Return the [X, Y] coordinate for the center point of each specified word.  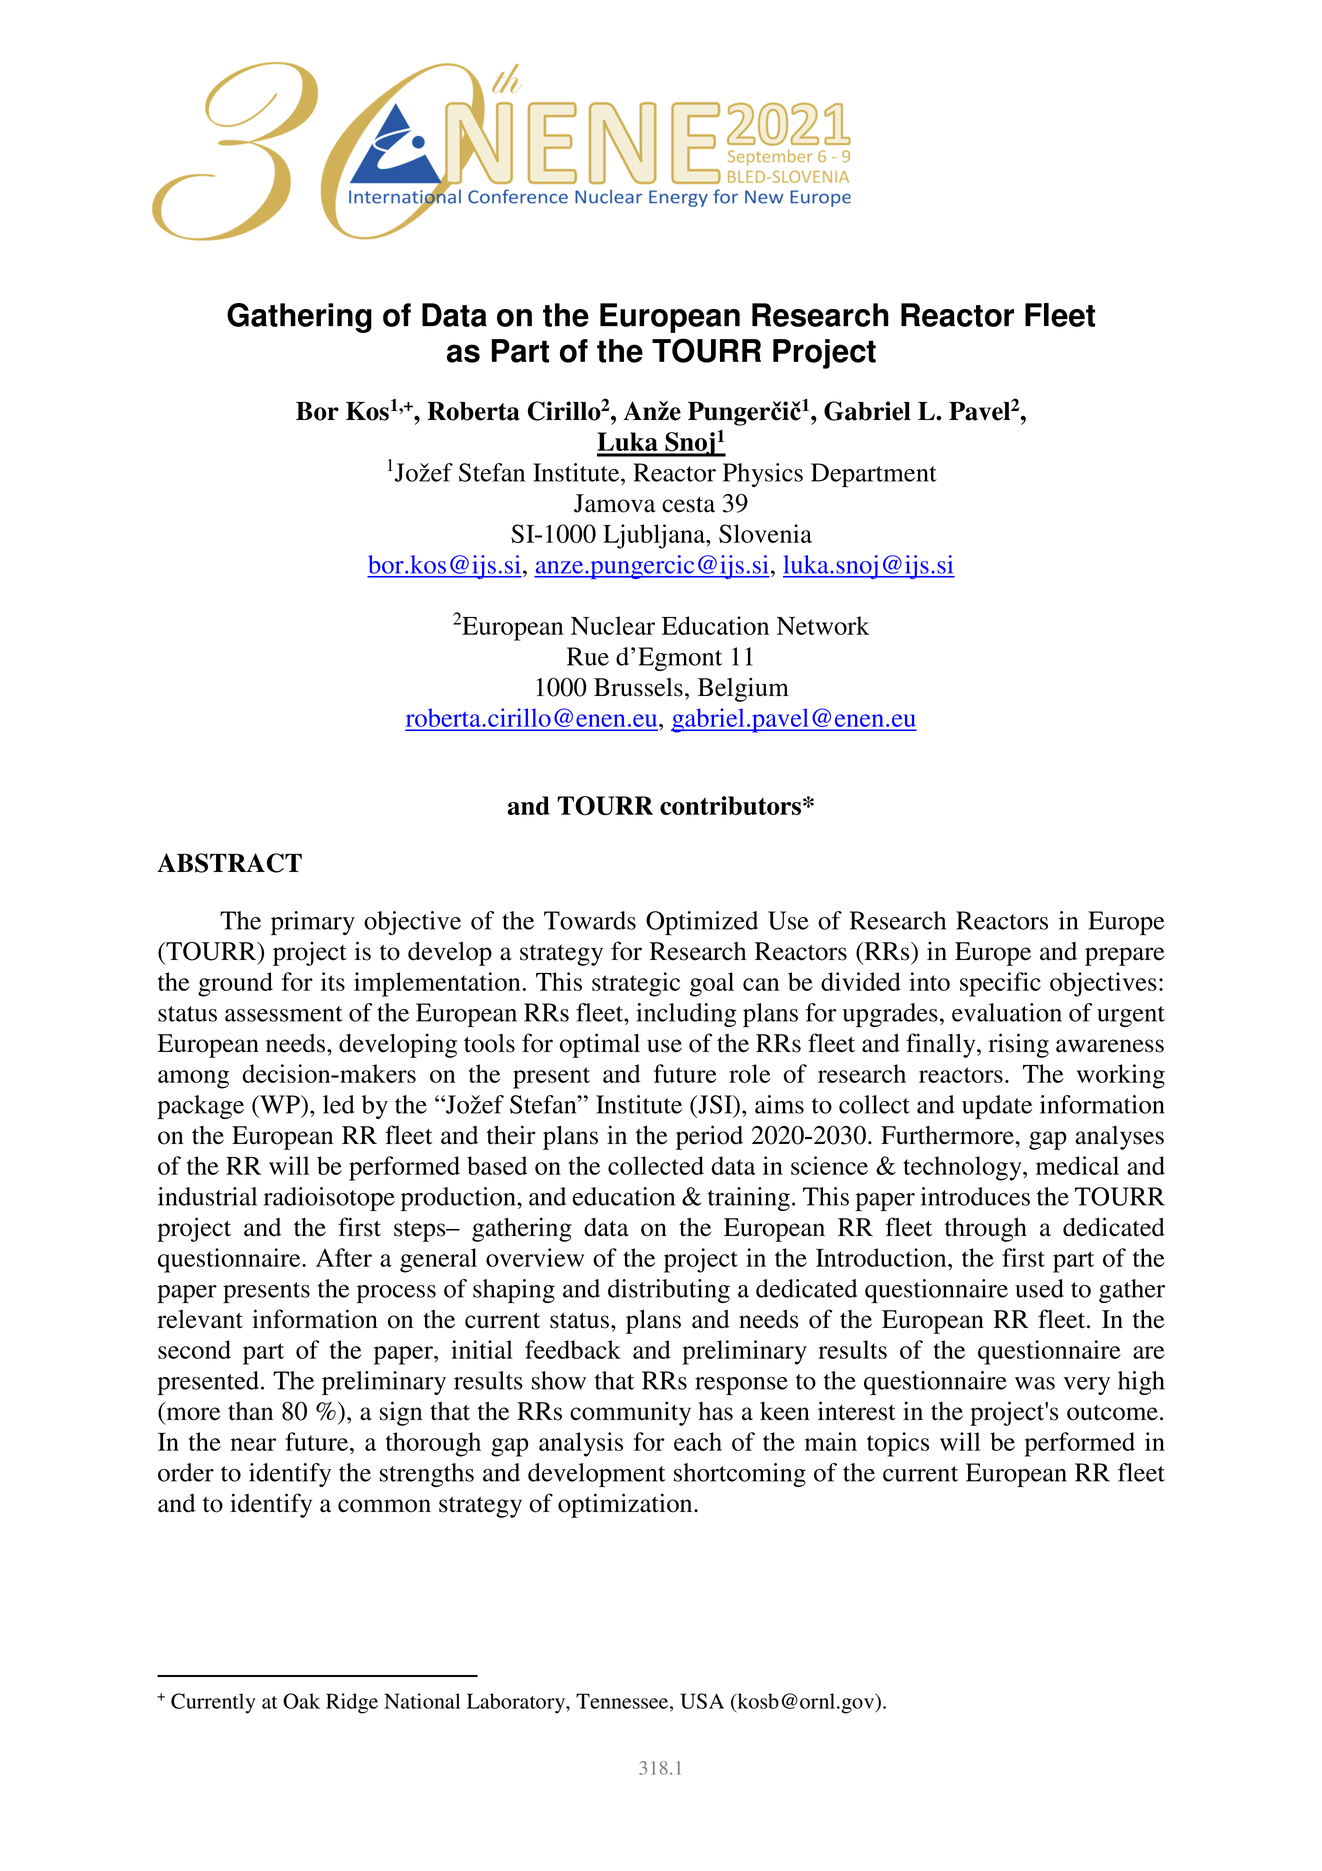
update [997, 1107]
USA [702, 1701]
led [338, 1104]
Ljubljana [655, 536]
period [709, 1137]
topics [898, 1444]
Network [823, 625]
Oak [301, 1701]
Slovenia [765, 533]
